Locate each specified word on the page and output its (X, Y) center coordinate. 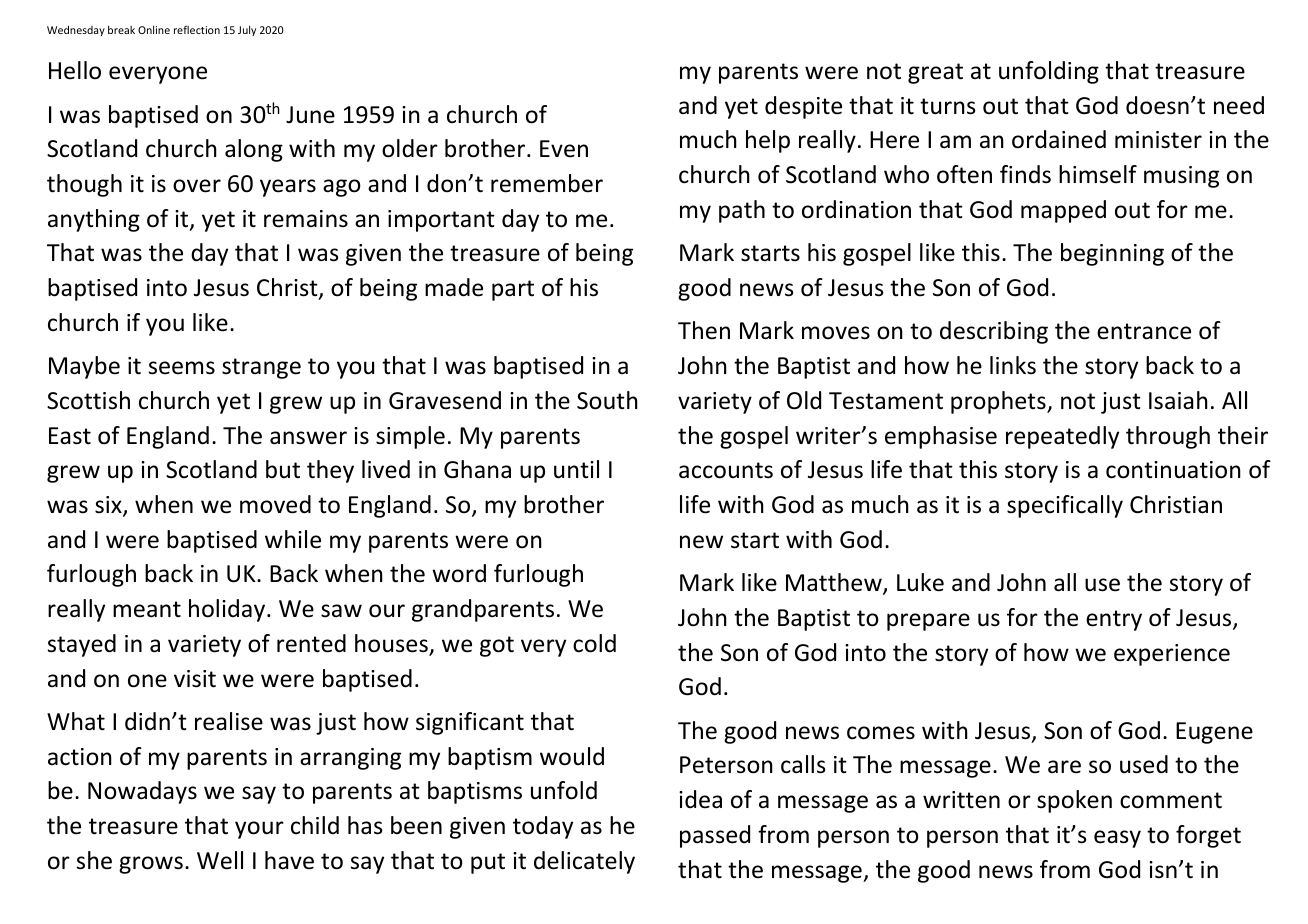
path (742, 211)
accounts (726, 470)
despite (803, 107)
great (935, 73)
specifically (1065, 506)
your (259, 830)
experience (1172, 655)
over (197, 186)
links (1013, 365)
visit (195, 679)
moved (275, 504)
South (607, 400)
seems (182, 368)
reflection (197, 29)
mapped (1063, 211)
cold (594, 643)
